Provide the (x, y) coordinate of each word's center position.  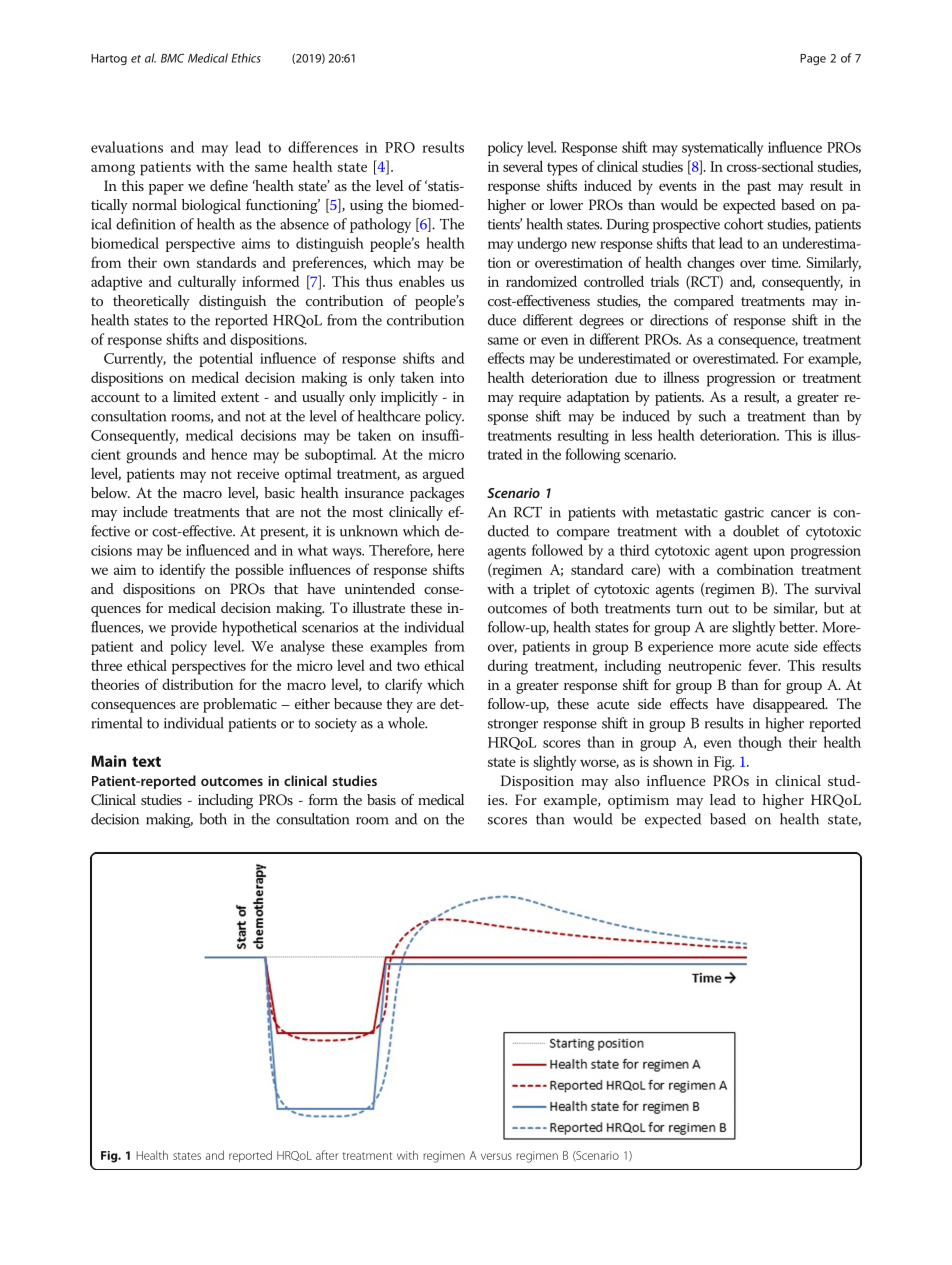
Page (813, 59)
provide (194, 628)
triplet (551, 590)
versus (496, 1156)
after (327, 1155)
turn (689, 609)
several (523, 166)
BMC (172, 58)
